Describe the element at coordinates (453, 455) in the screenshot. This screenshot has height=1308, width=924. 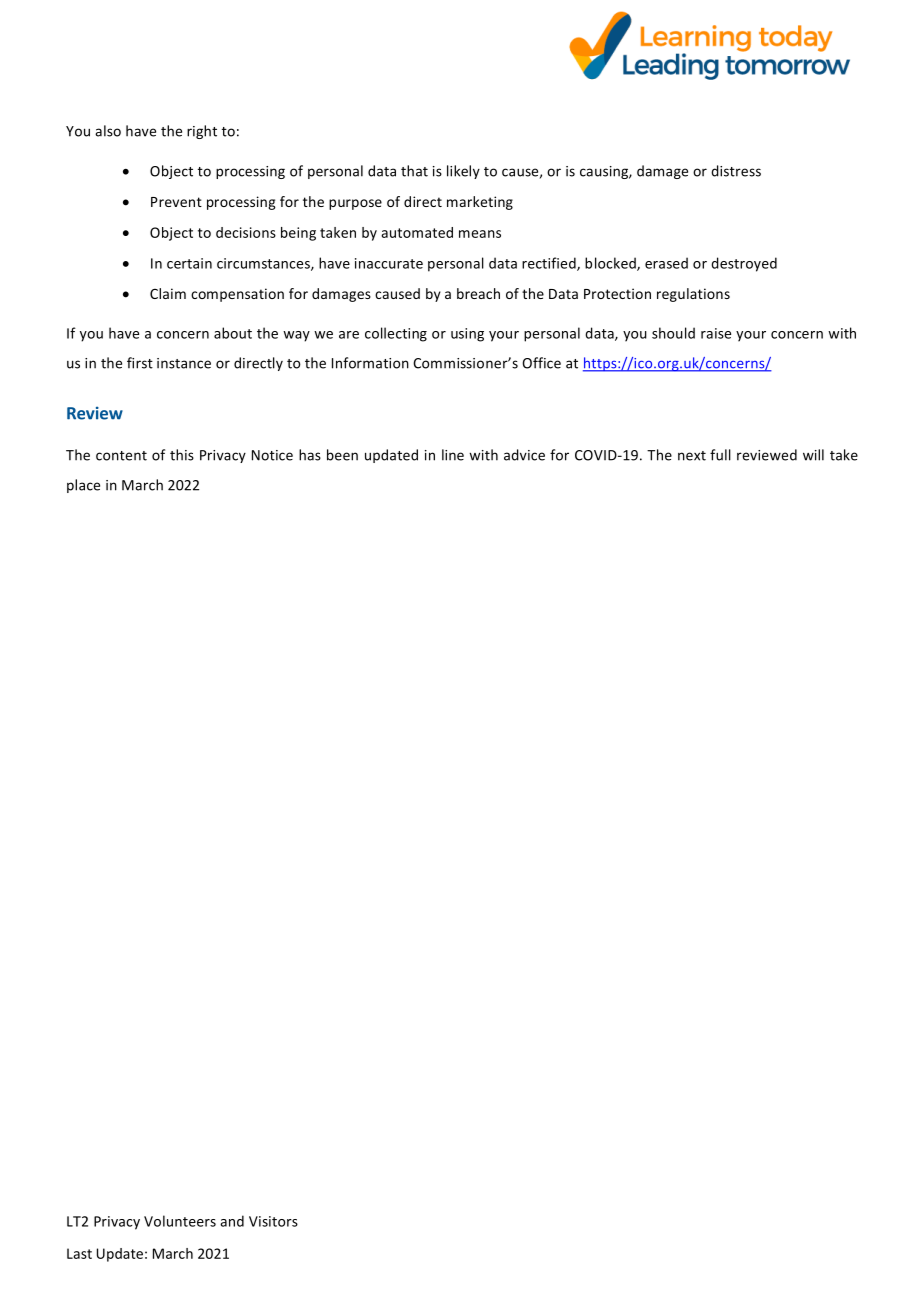
I see `line` at that location.
